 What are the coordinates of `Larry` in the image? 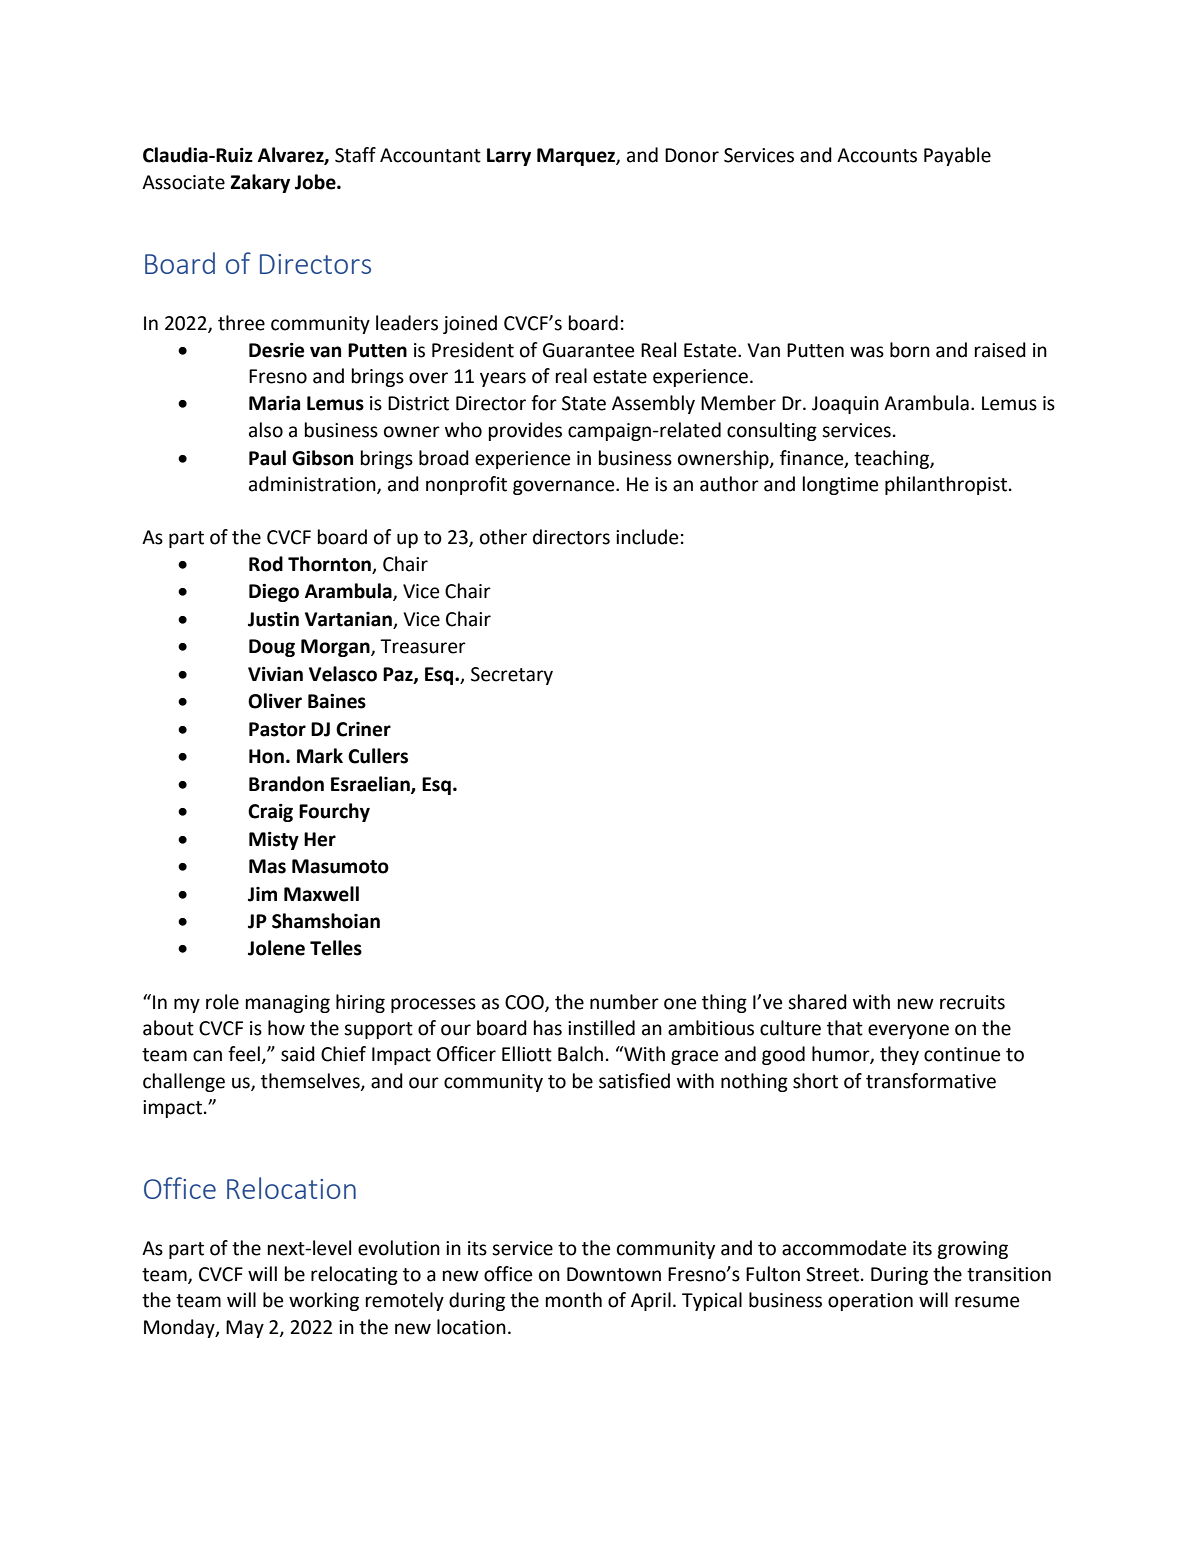 It's located at (509, 157).
